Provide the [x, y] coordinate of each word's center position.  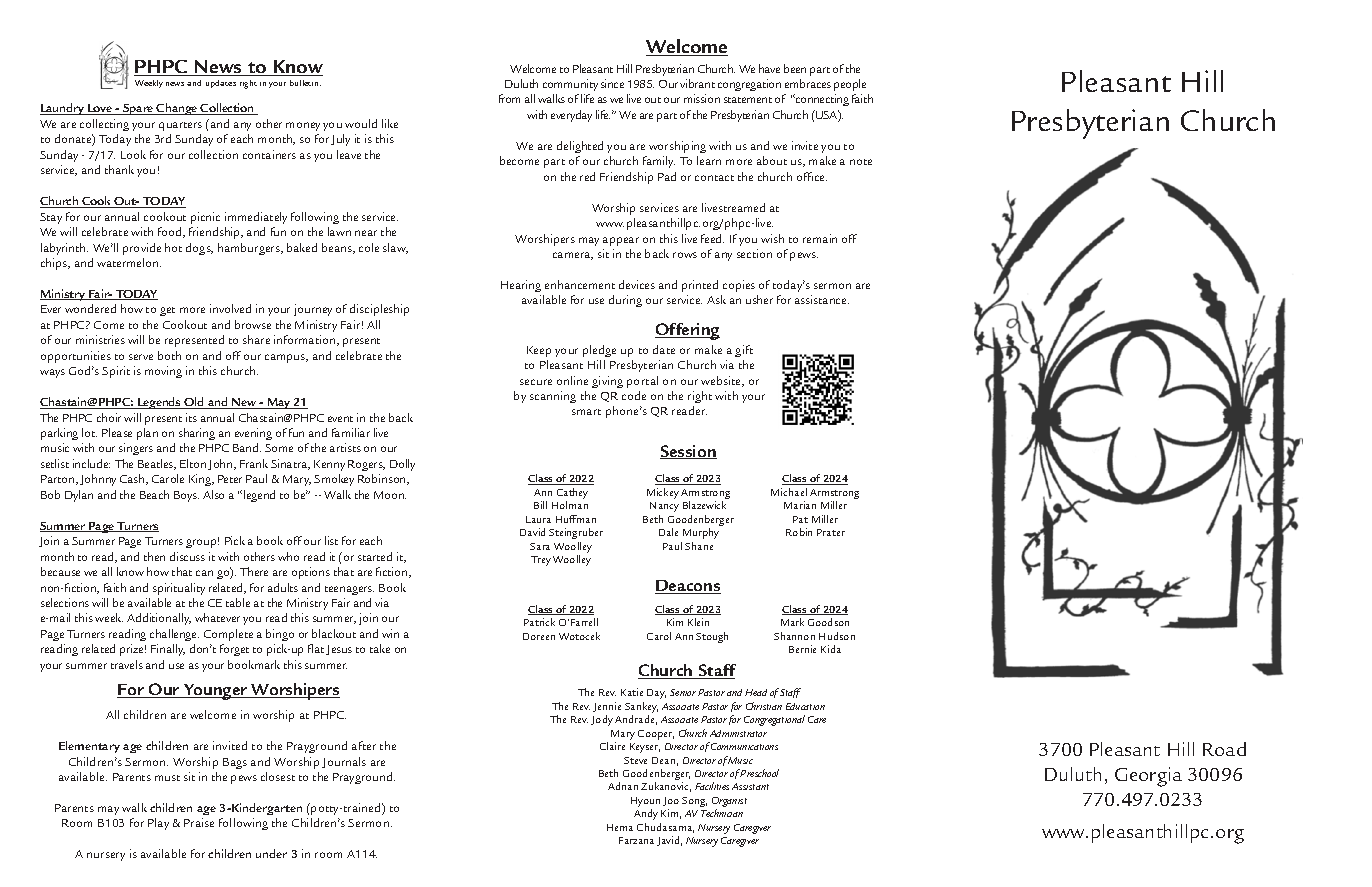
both [169, 355]
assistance [822, 299]
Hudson [837, 636]
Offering [687, 331]
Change [177, 109]
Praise [199, 822]
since [612, 83]
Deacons [688, 587]
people [850, 85]
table [238, 602]
